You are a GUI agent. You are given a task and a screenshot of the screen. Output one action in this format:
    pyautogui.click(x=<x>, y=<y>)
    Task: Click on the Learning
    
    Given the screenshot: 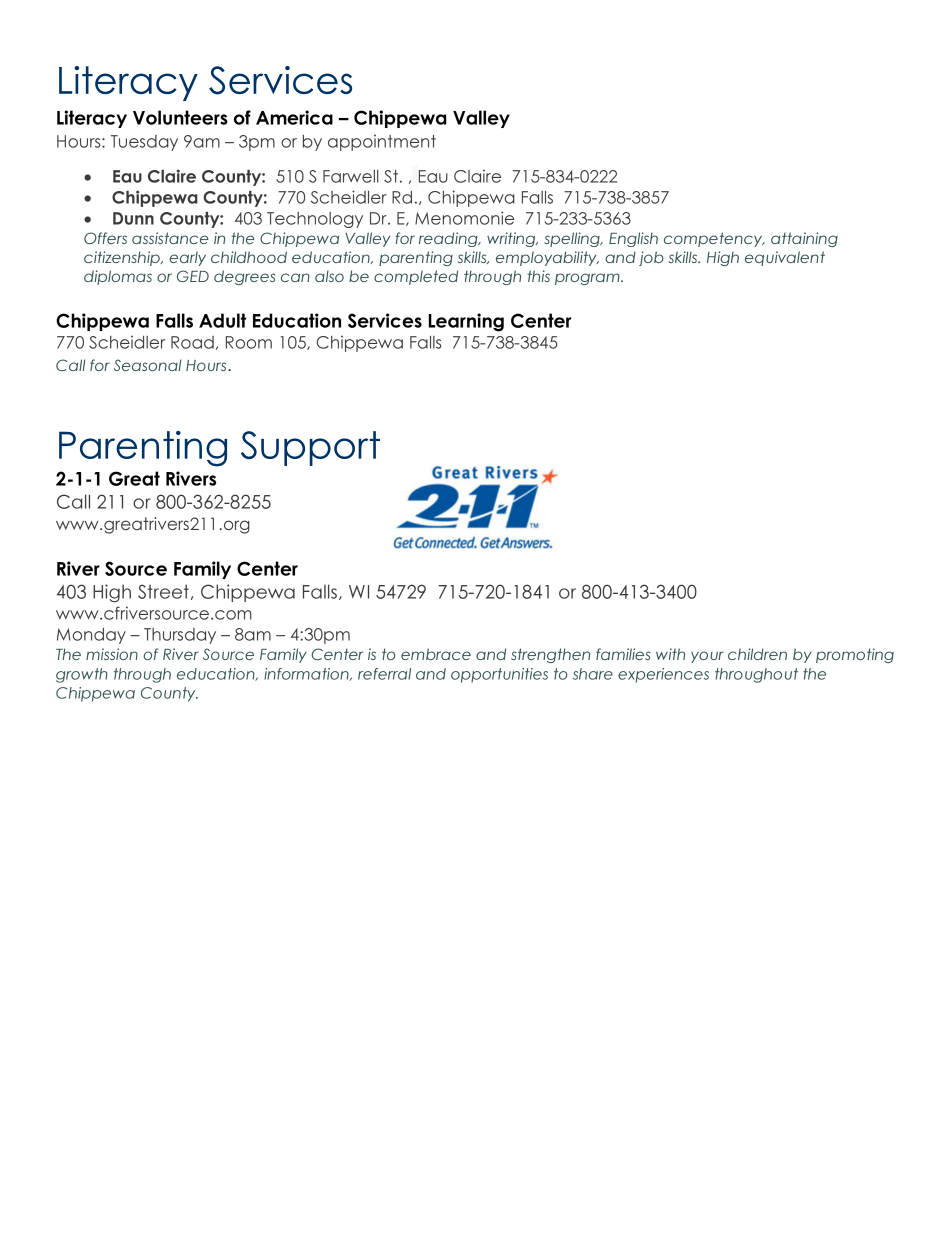 What is the action you would take?
    pyautogui.click(x=466, y=322)
